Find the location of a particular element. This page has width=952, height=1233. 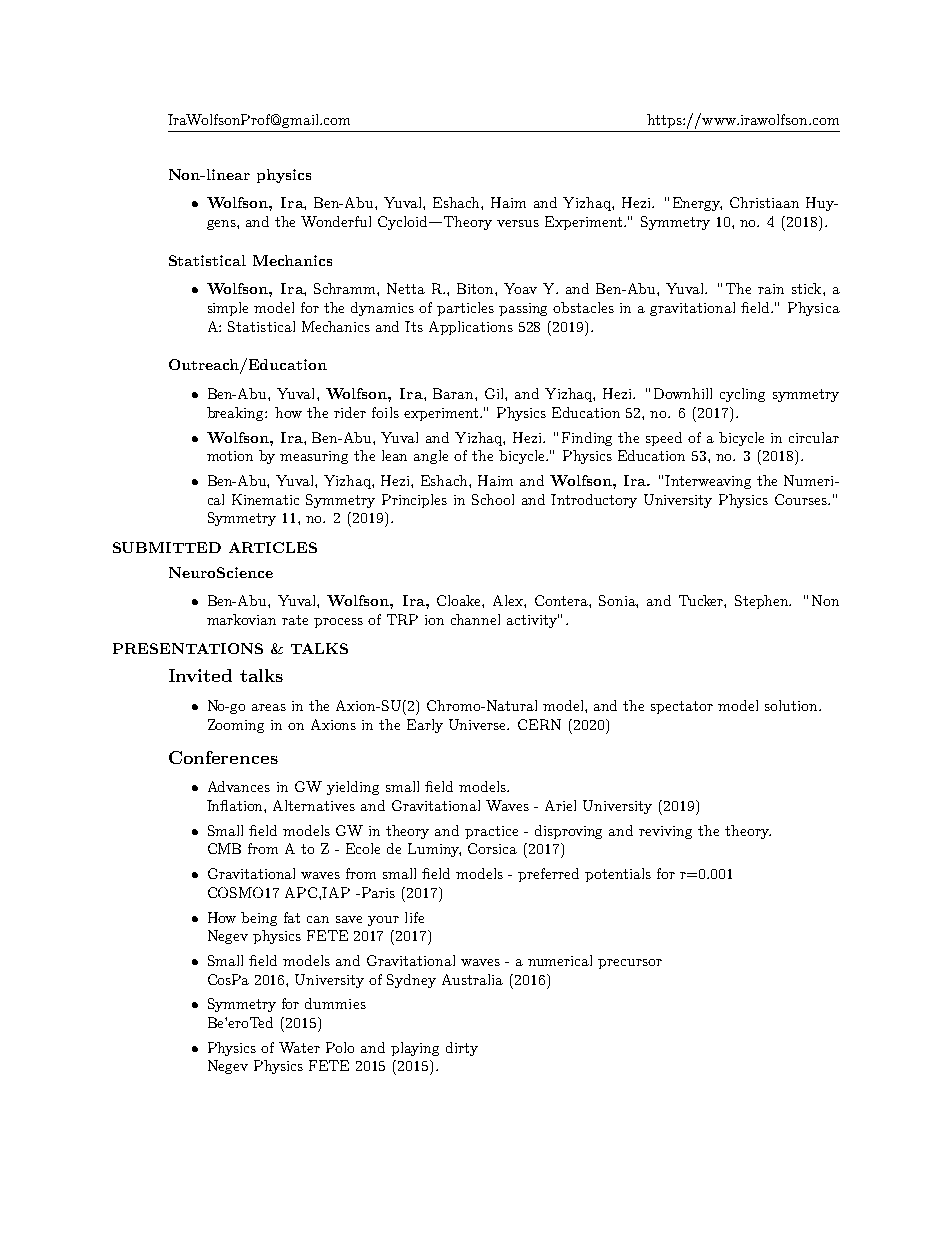

Water is located at coordinates (299, 1047).
